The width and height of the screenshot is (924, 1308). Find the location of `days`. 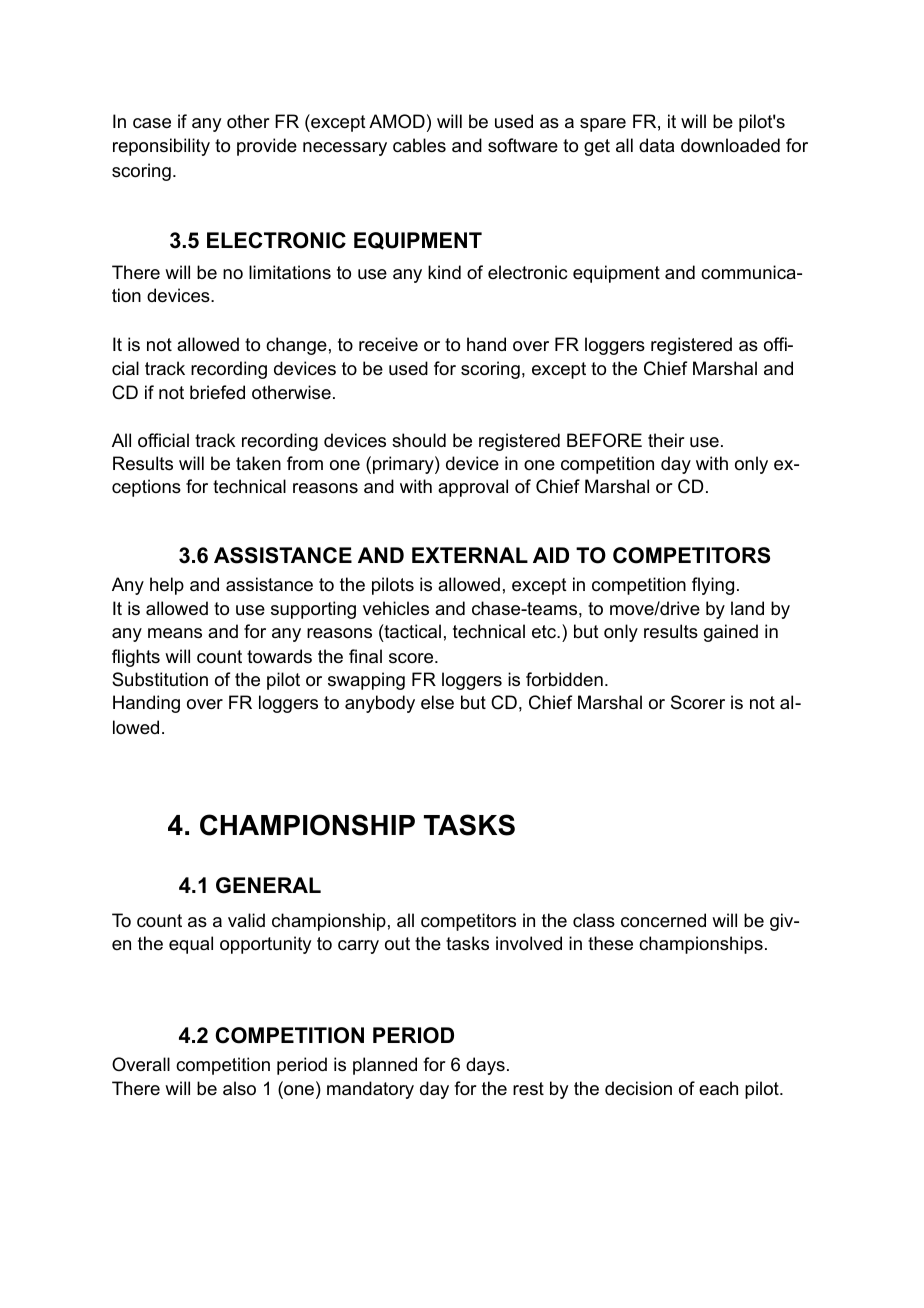

days is located at coordinates (485, 1066).
